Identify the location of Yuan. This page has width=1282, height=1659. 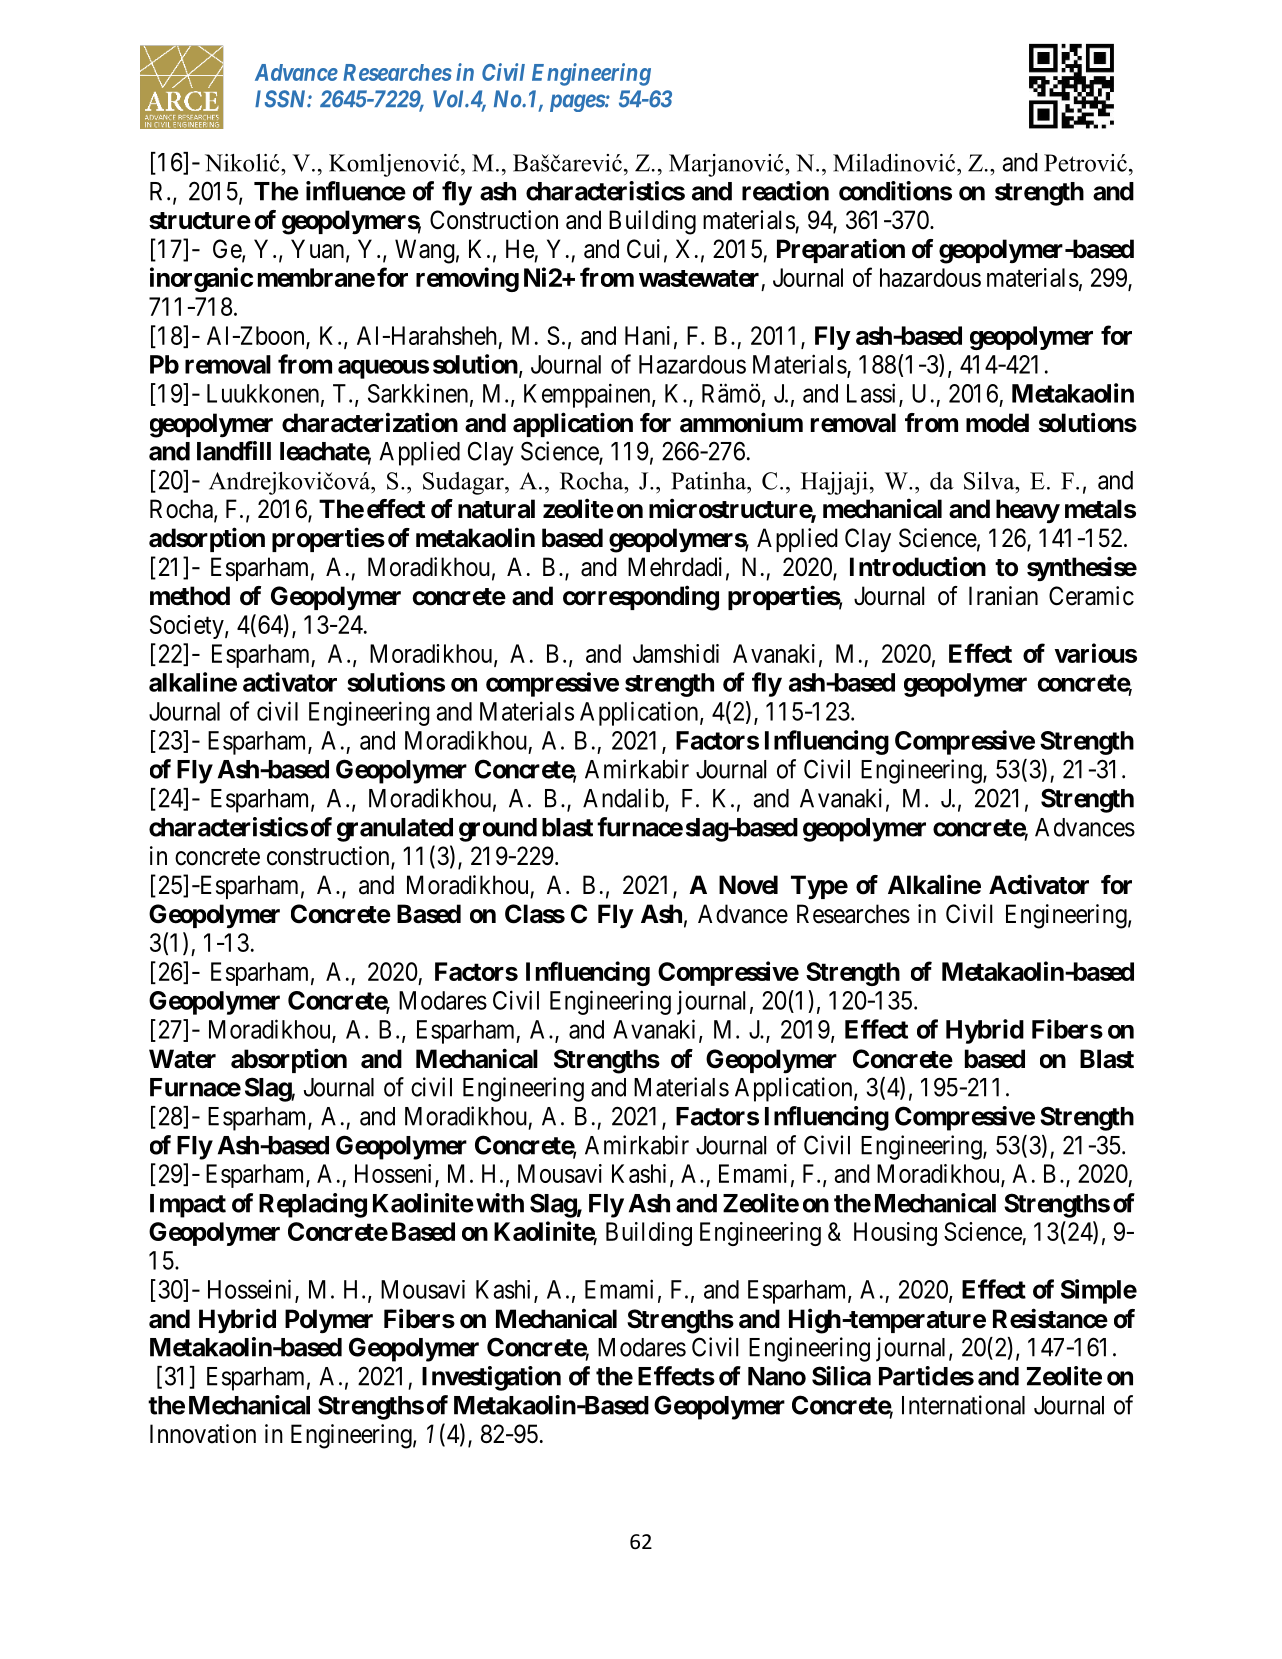
(319, 250).
